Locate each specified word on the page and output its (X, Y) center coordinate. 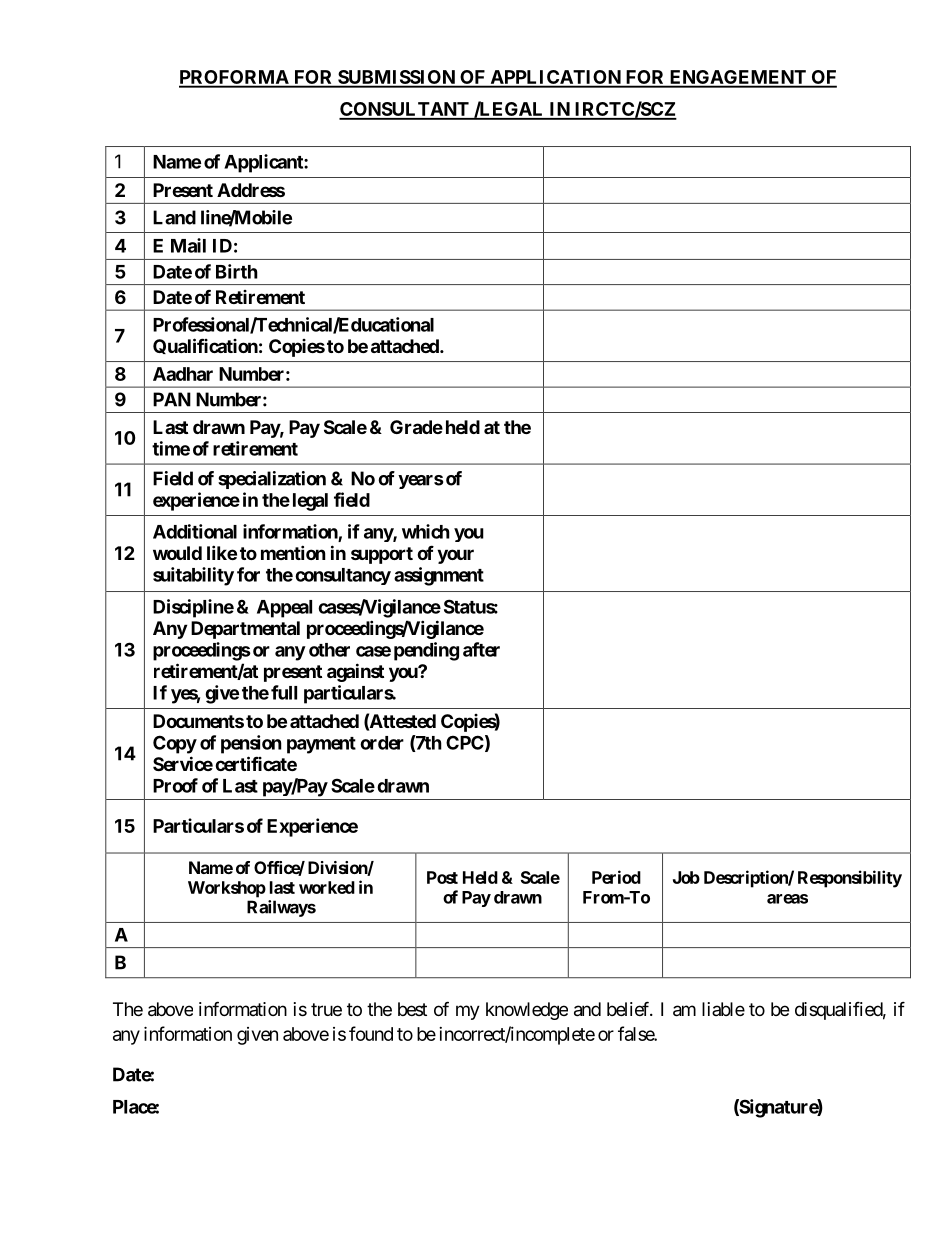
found (371, 1033)
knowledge (527, 1011)
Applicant (264, 163)
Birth (237, 271)
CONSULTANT (405, 110)
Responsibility (850, 879)
